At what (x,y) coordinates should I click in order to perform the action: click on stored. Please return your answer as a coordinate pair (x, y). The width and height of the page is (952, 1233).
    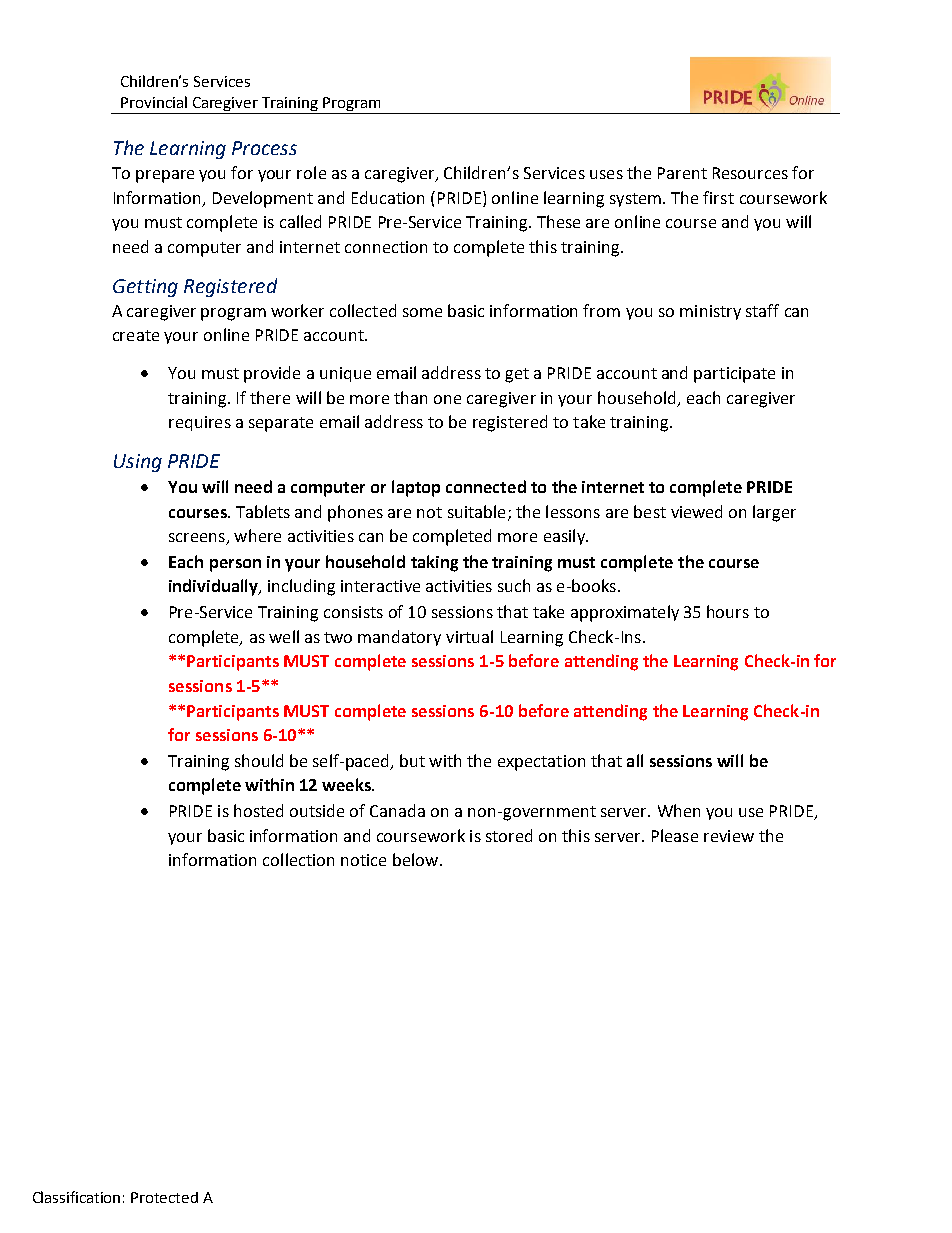
    Looking at the image, I should click on (509, 835).
